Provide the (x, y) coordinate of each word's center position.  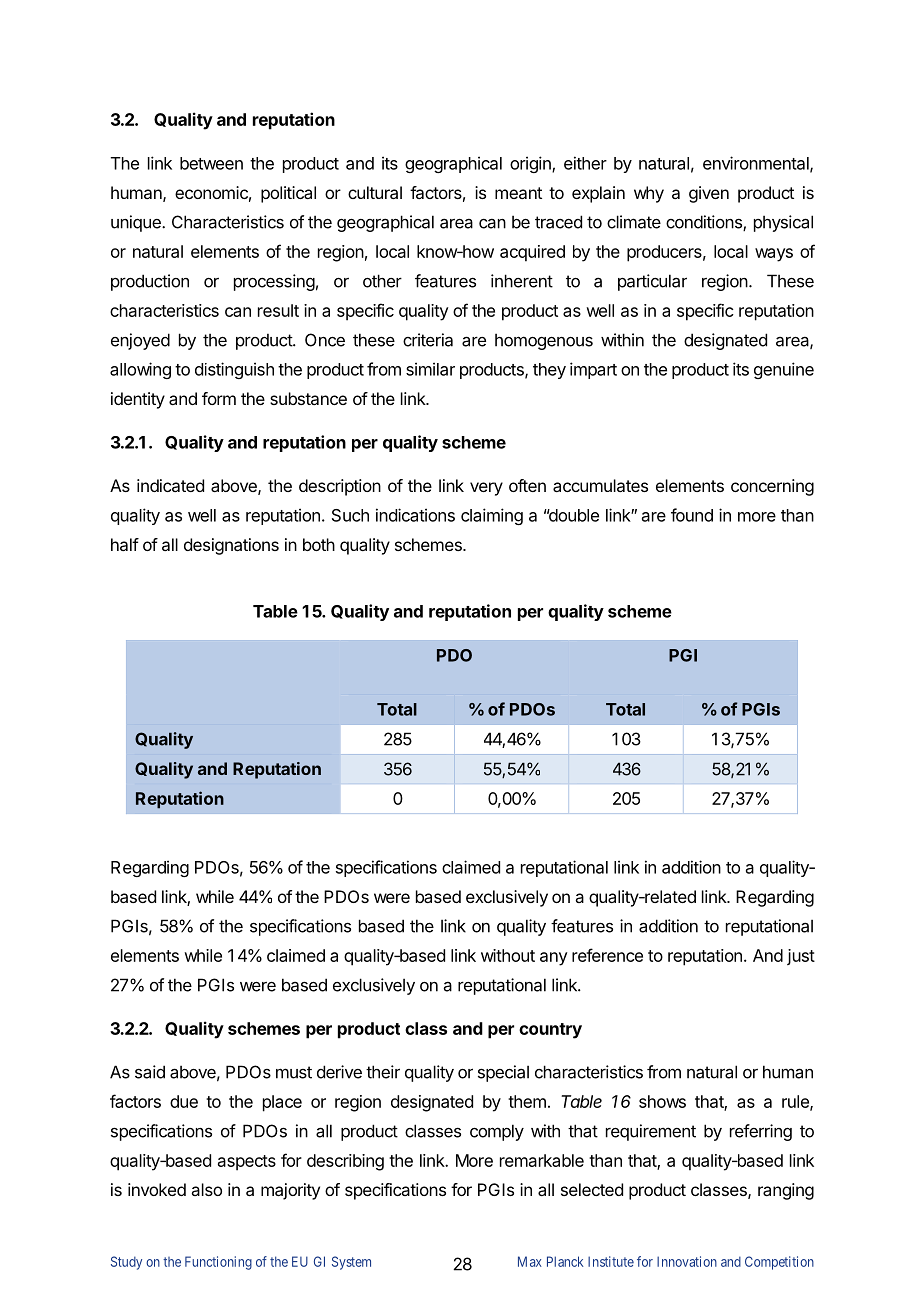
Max (530, 1261)
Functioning (218, 1263)
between (211, 163)
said (150, 1072)
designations (231, 546)
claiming (492, 516)
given (709, 194)
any (554, 959)
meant (518, 193)
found (692, 515)
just (801, 957)
